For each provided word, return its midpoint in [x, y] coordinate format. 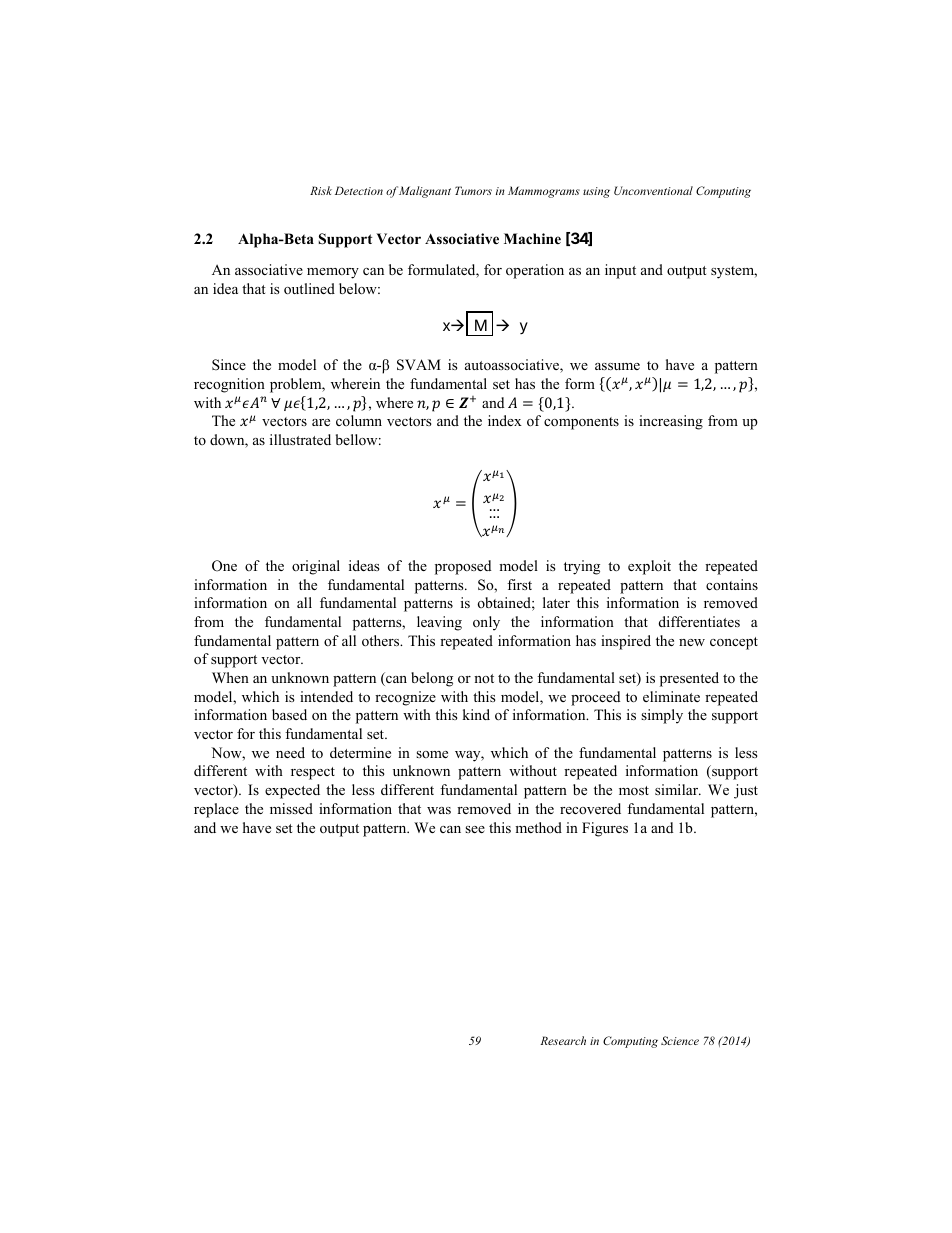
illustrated [300, 439]
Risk [321, 190]
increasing [671, 422]
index [505, 420]
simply [662, 716]
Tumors [473, 190]
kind [476, 714]
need [290, 752]
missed [291, 808]
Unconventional [653, 190]
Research [563, 1040]
